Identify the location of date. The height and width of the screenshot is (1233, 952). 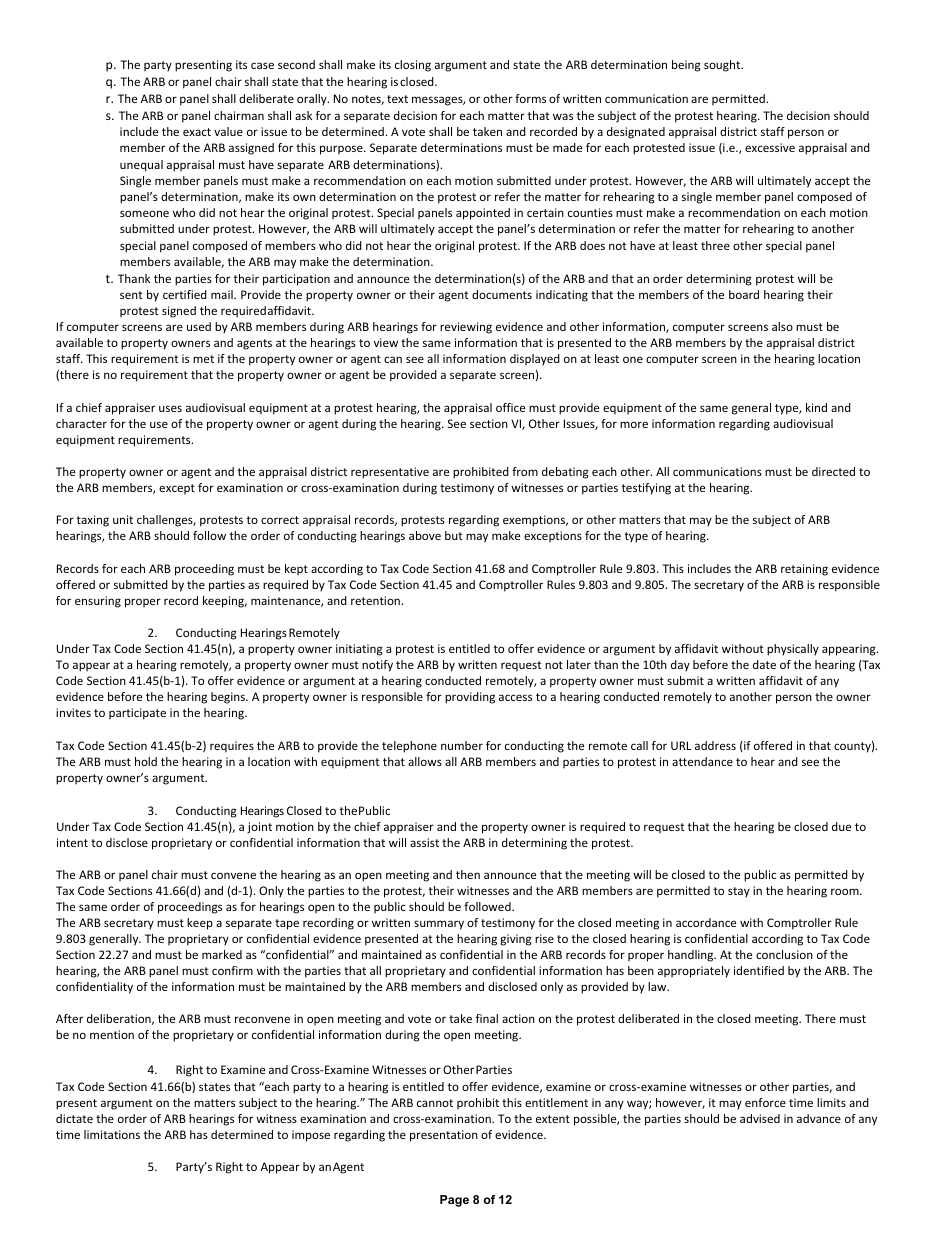
(764, 664).
